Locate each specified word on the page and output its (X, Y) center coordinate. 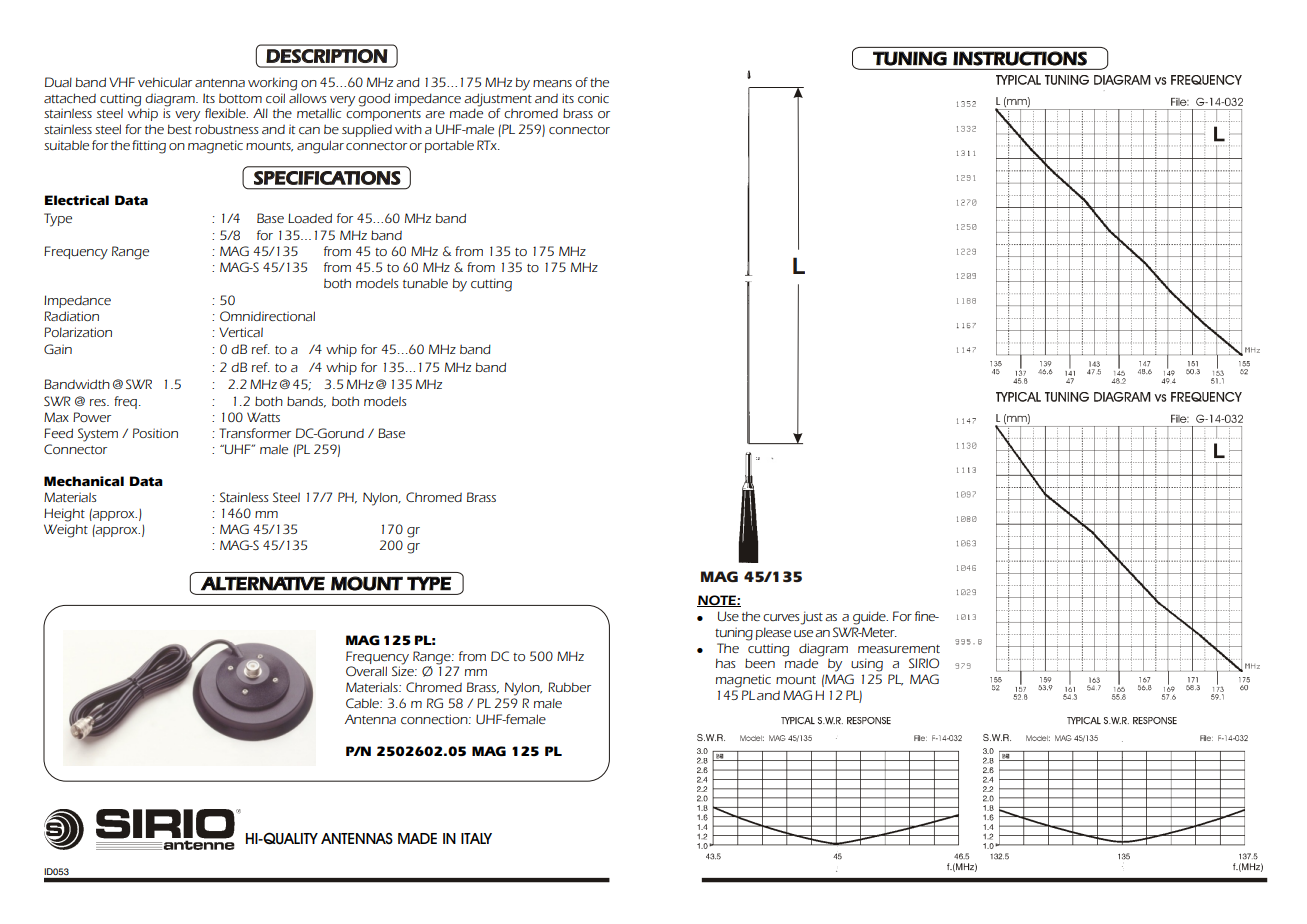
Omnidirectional (267, 316)
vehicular (165, 82)
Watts (263, 417)
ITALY (476, 838)
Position (155, 433)
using (867, 665)
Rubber (569, 687)
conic (593, 98)
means (552, 83)
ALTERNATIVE (263, 583)
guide (870, 618)
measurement (899, 649)
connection (435, 719)
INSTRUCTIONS (1020, 58)
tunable (425, 283)
